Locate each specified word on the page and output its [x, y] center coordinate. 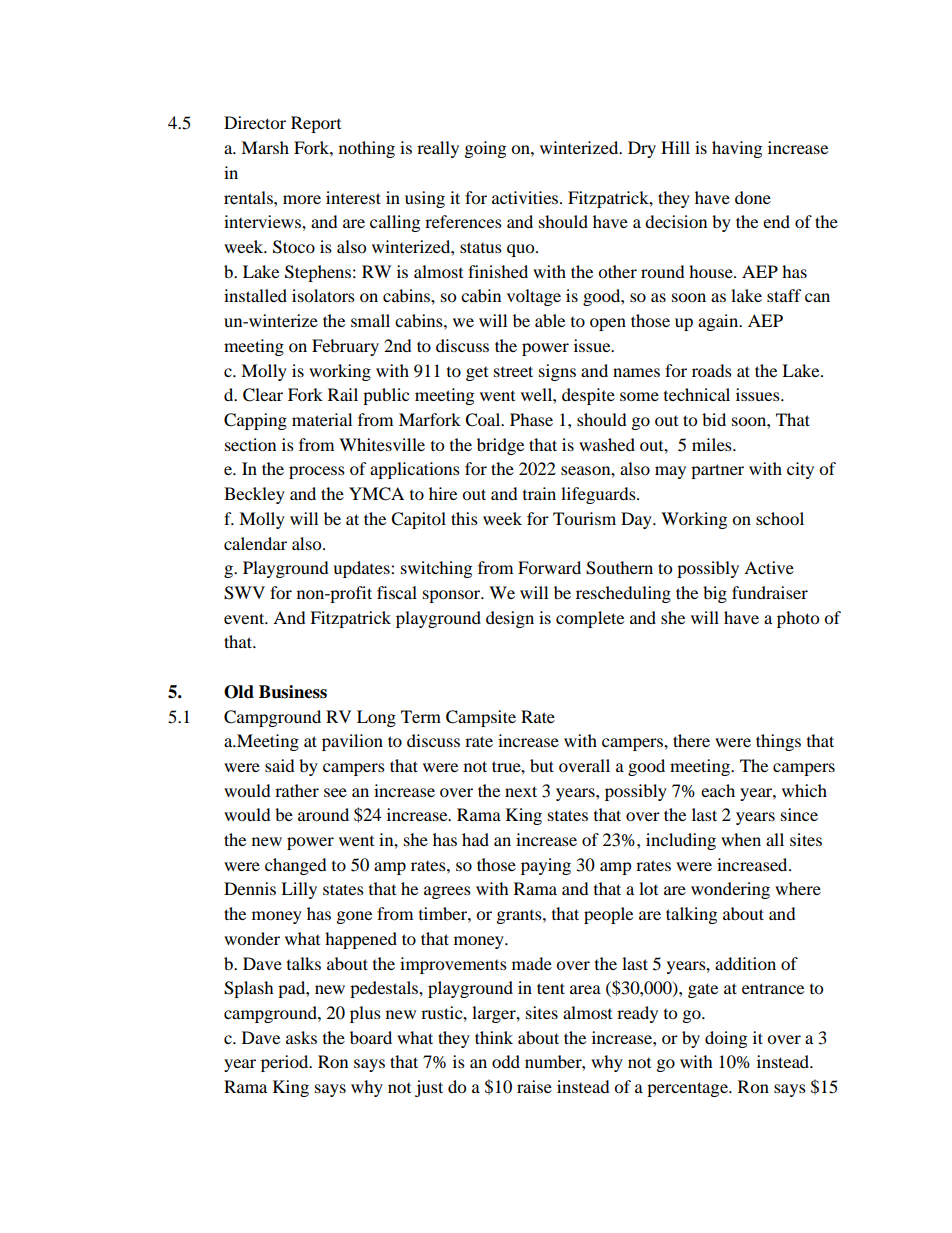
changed [296, 866]
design [510, 619]
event [245, 618]
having [737, 149]
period [286, 1063]
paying [546, 866]
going [485, 149]
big [715, 594]
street [513, 371]
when [741, 839]
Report [316, 124]
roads [712, 370]
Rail [343, 394]
